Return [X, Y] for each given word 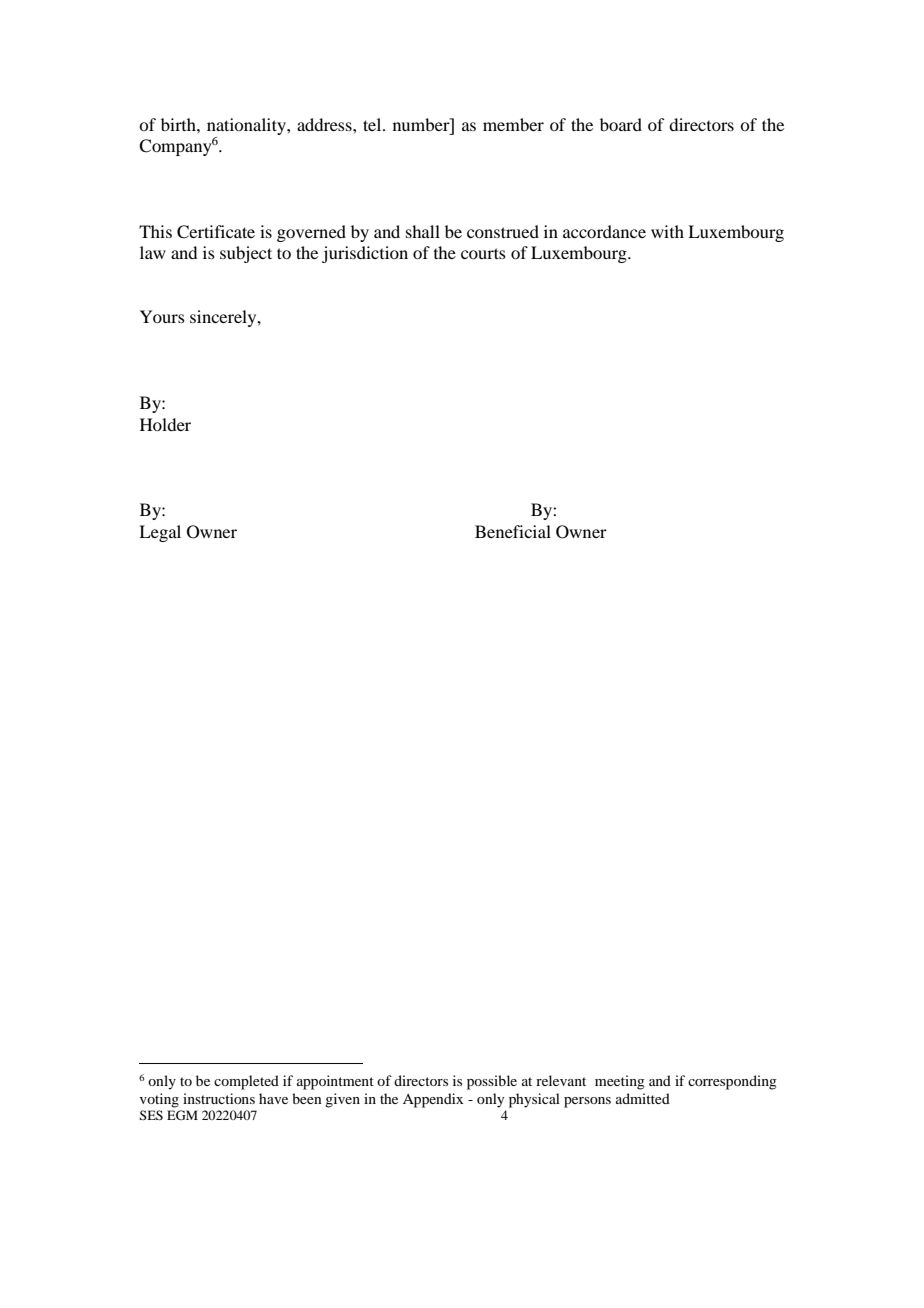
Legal [160, 533]
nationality [247, 126]
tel [373, 124]
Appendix [433, 1100]
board [621, 124]
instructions [219, 1098]
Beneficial [513, 531]
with [667, 231]
